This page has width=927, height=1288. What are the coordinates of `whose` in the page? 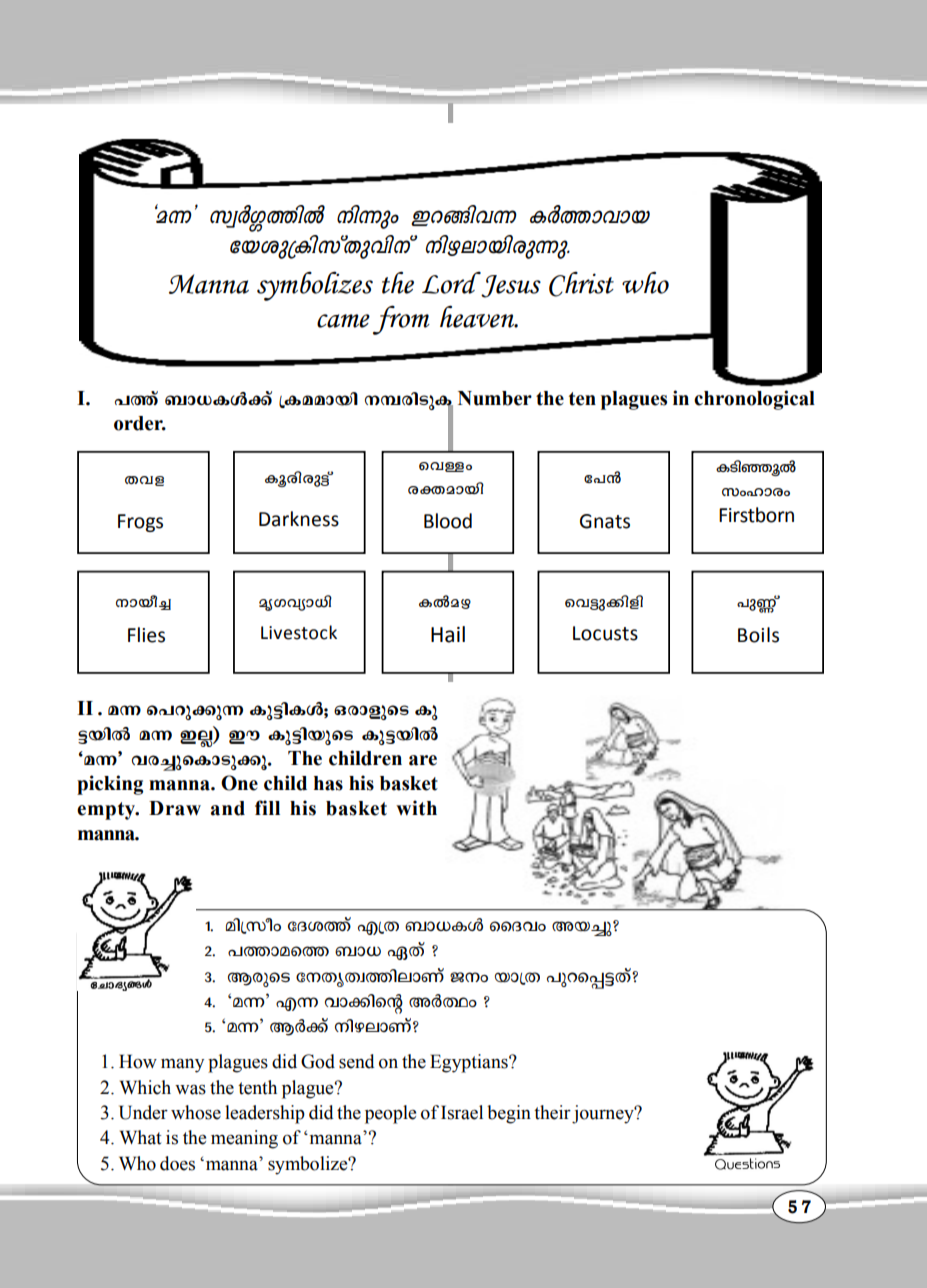 It's located at (196, 1112).
